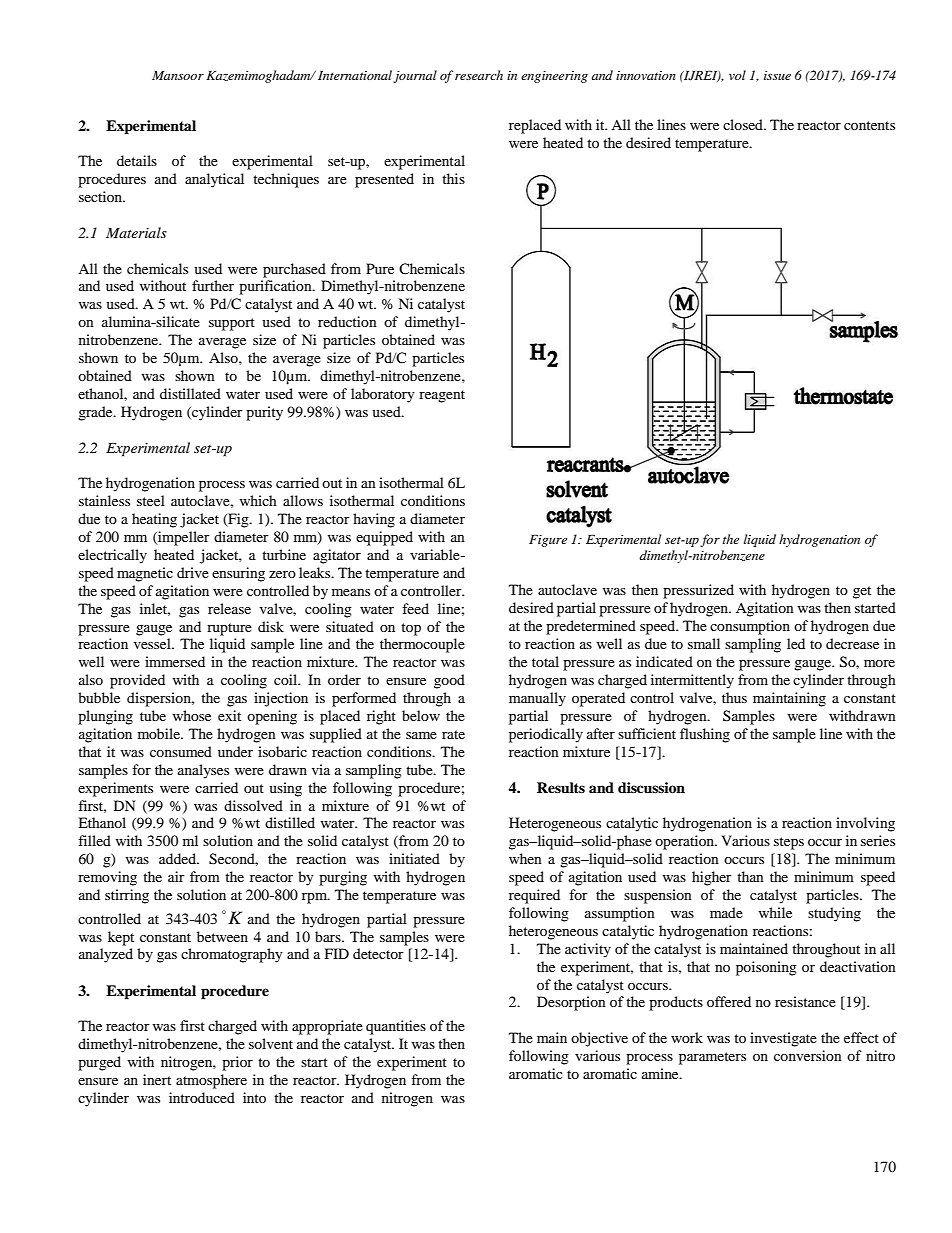 This document has height=1233, width=952. Describe the element at coordinates (479, 75) in the document. I see `research` at that location.
